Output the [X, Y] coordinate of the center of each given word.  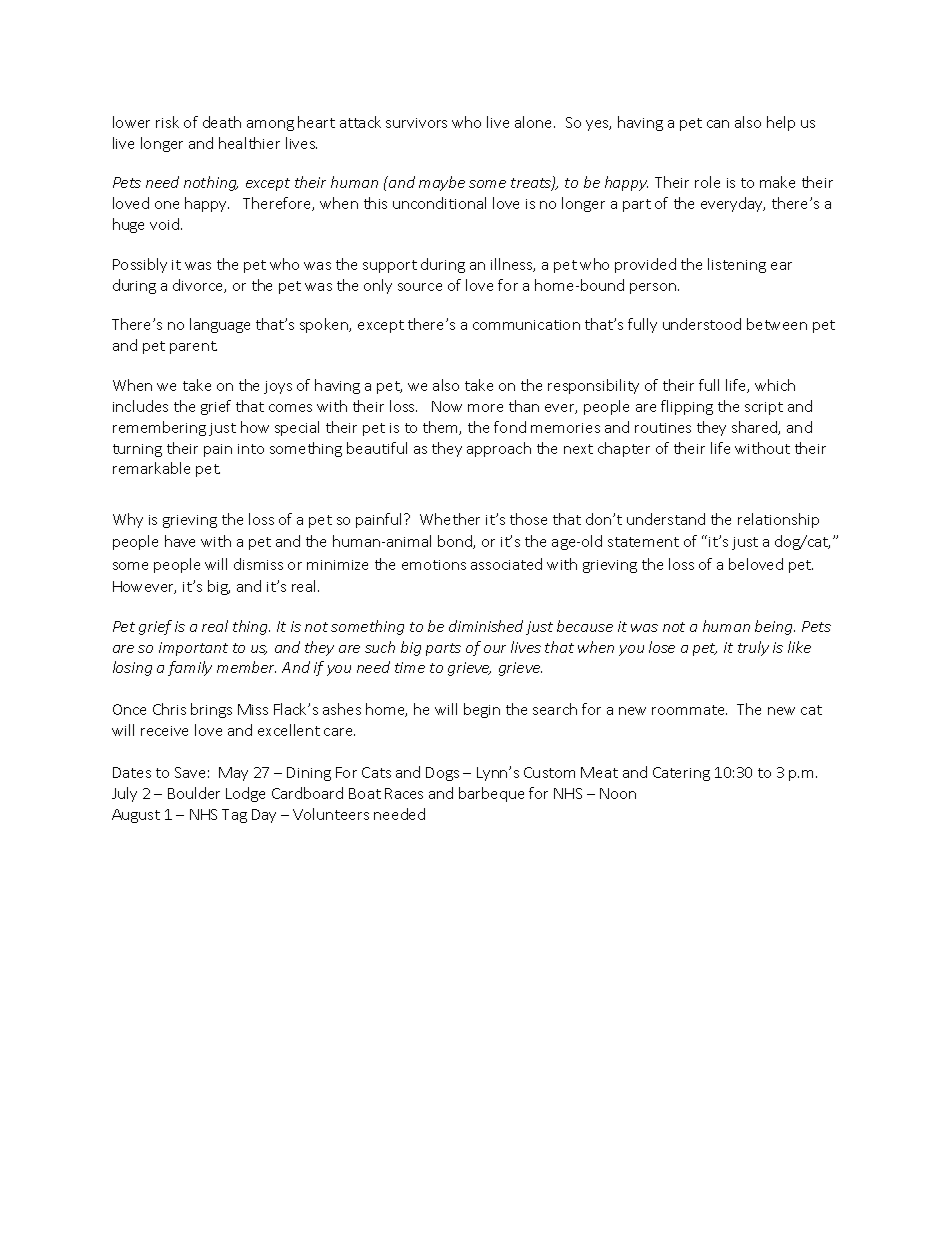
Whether [450, 519]
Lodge [245, 794]
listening [737, 265]
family [190, 668]
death [222, 122]
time [410, 667]
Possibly [140, 265]
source [420, 287]
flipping [687, 407]
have [180, 541]
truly [753, 648]
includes [140, 406]
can [718, 124]
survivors [416, 123]
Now [447, 406]
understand [666, 519]
